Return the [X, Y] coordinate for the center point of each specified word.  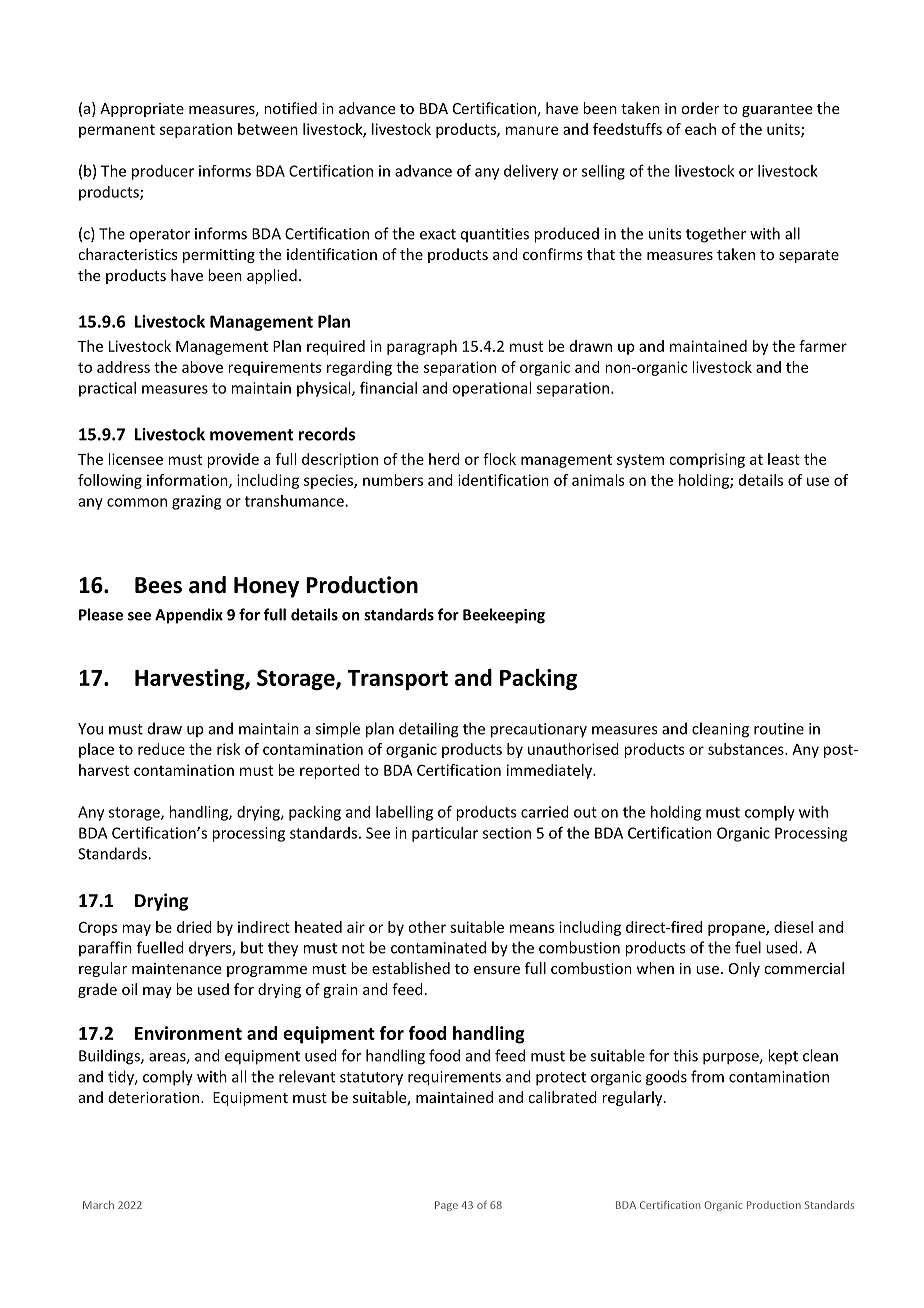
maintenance [176, 968]
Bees [158, 585]
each [700, 129]
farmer [823, 346]
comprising [707, 460]
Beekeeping [504, 616]
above [202, 367]
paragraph [422, 347]
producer [163, 172]
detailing [429, 730]
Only [744, 969]
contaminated [438, 947]
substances [747, 749]
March [98, 1205]
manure [532, 130]
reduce [161, 749]
